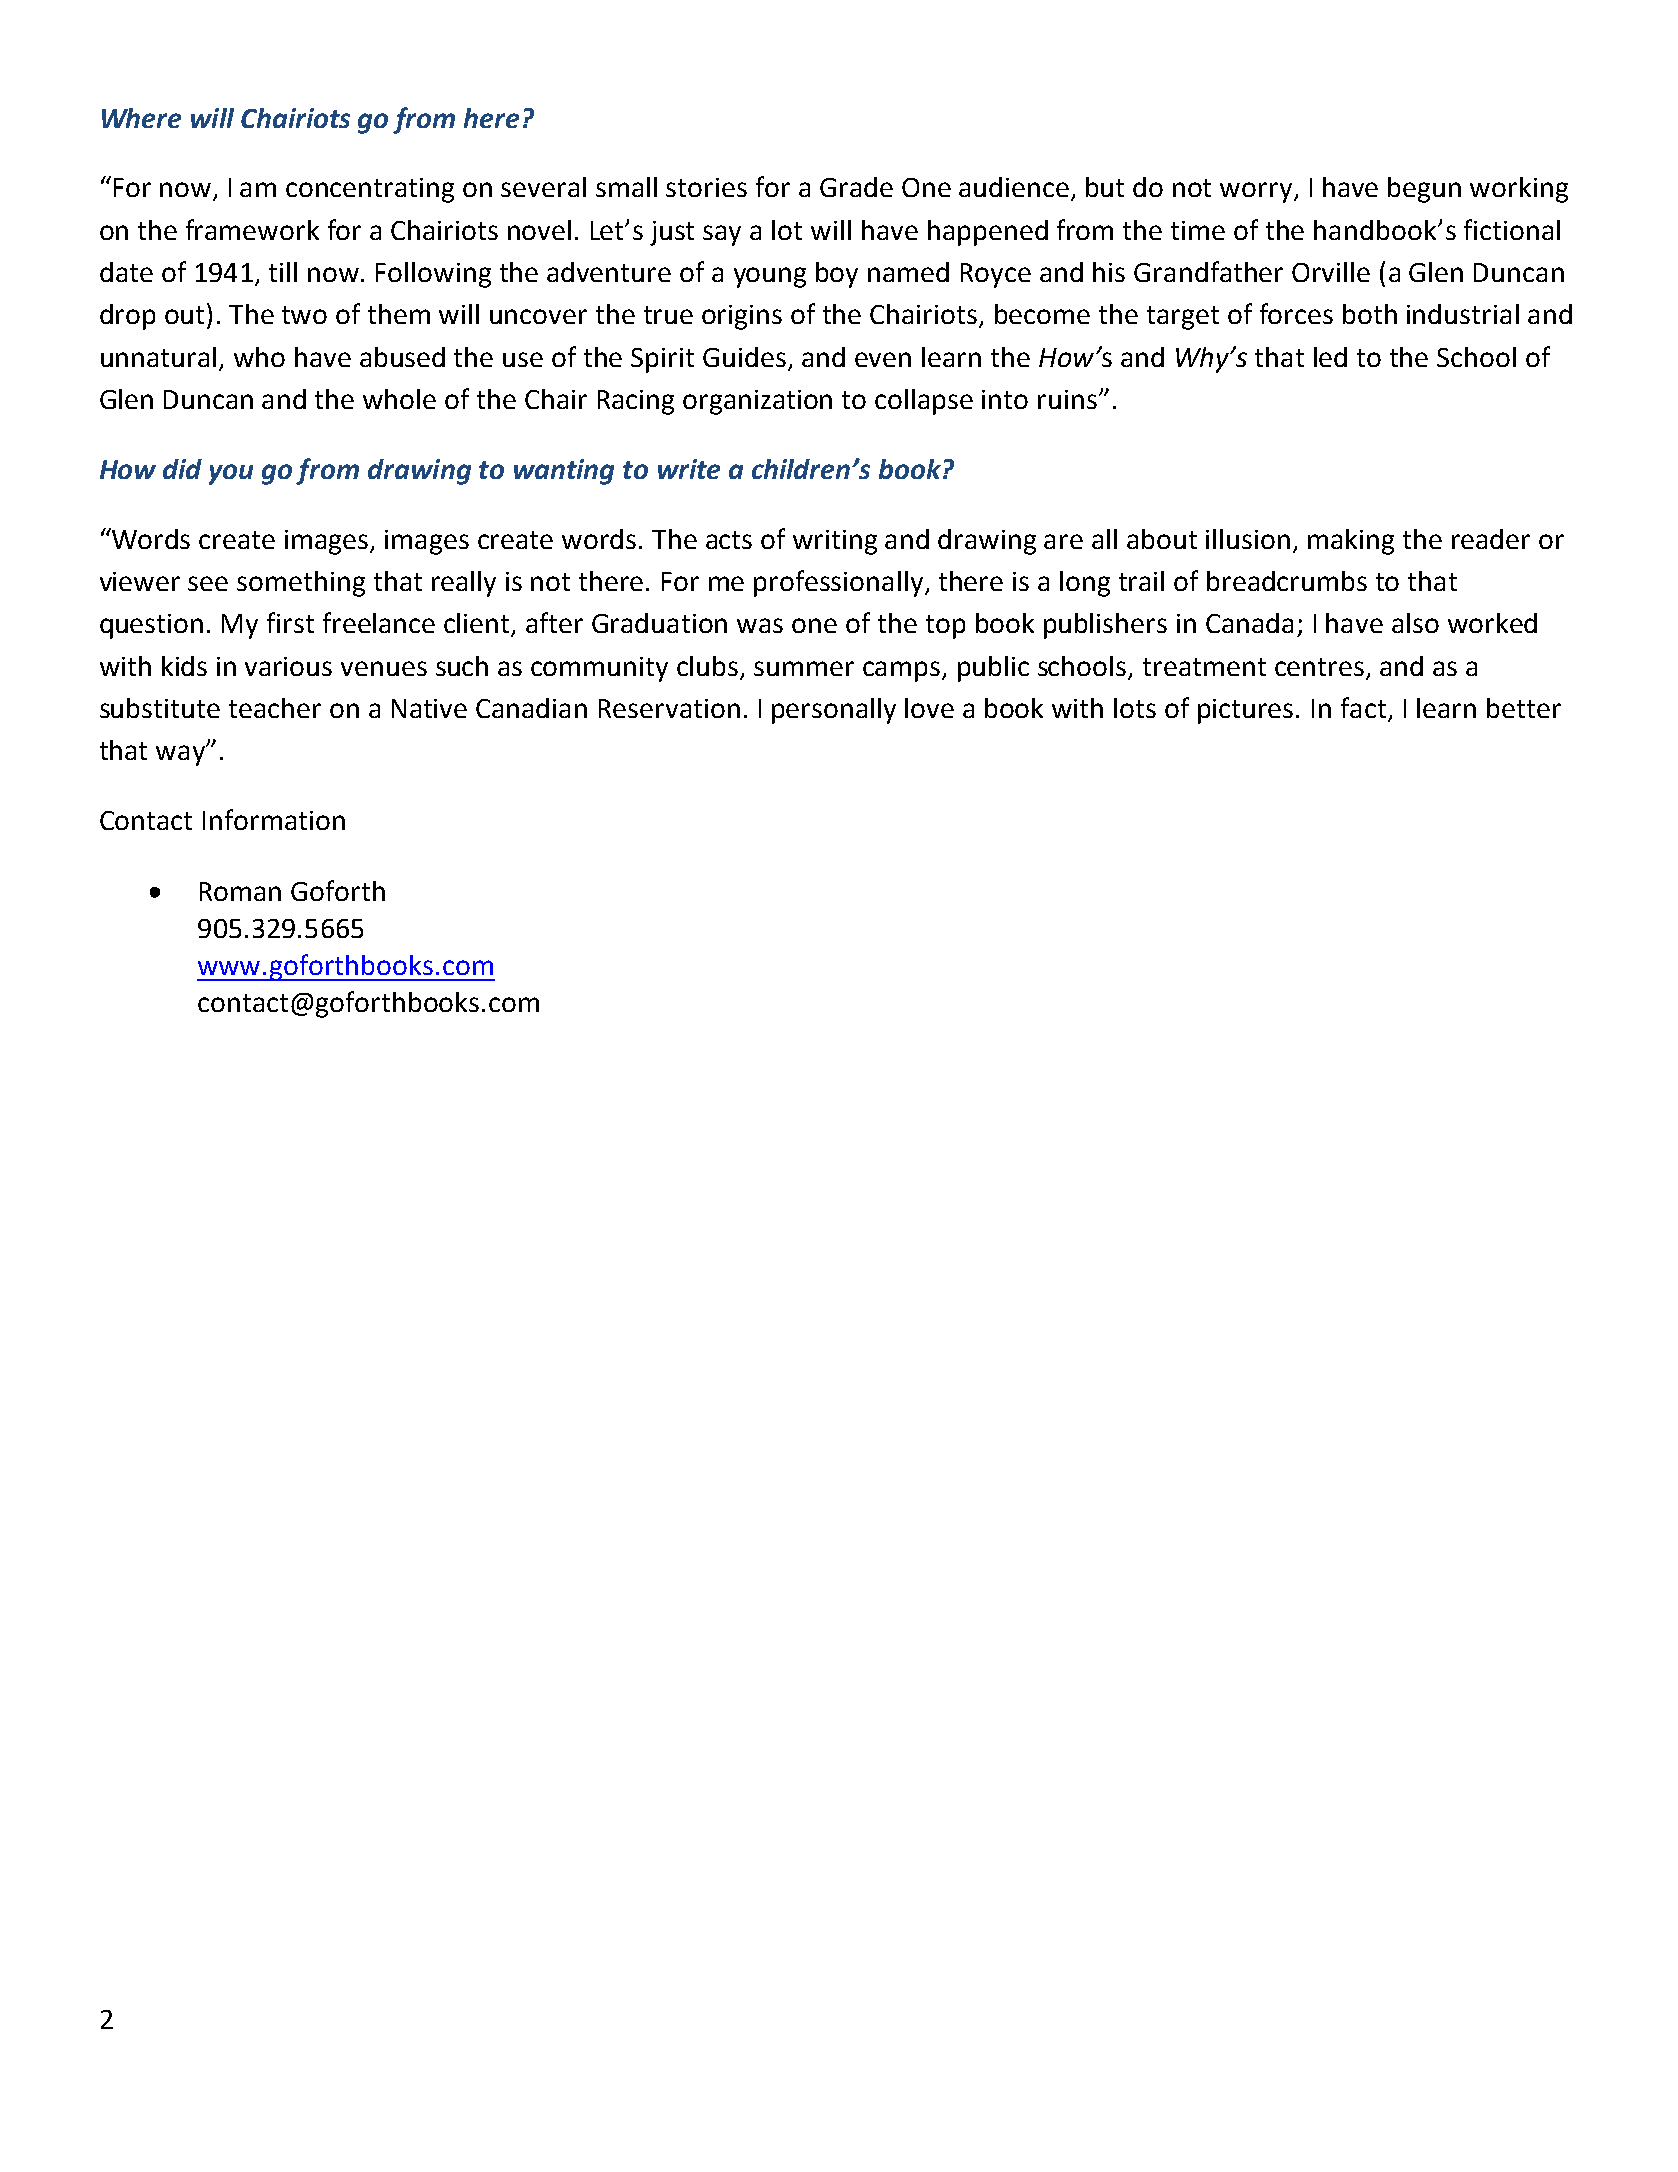  I want to click on Grade, so click(856, 187).
